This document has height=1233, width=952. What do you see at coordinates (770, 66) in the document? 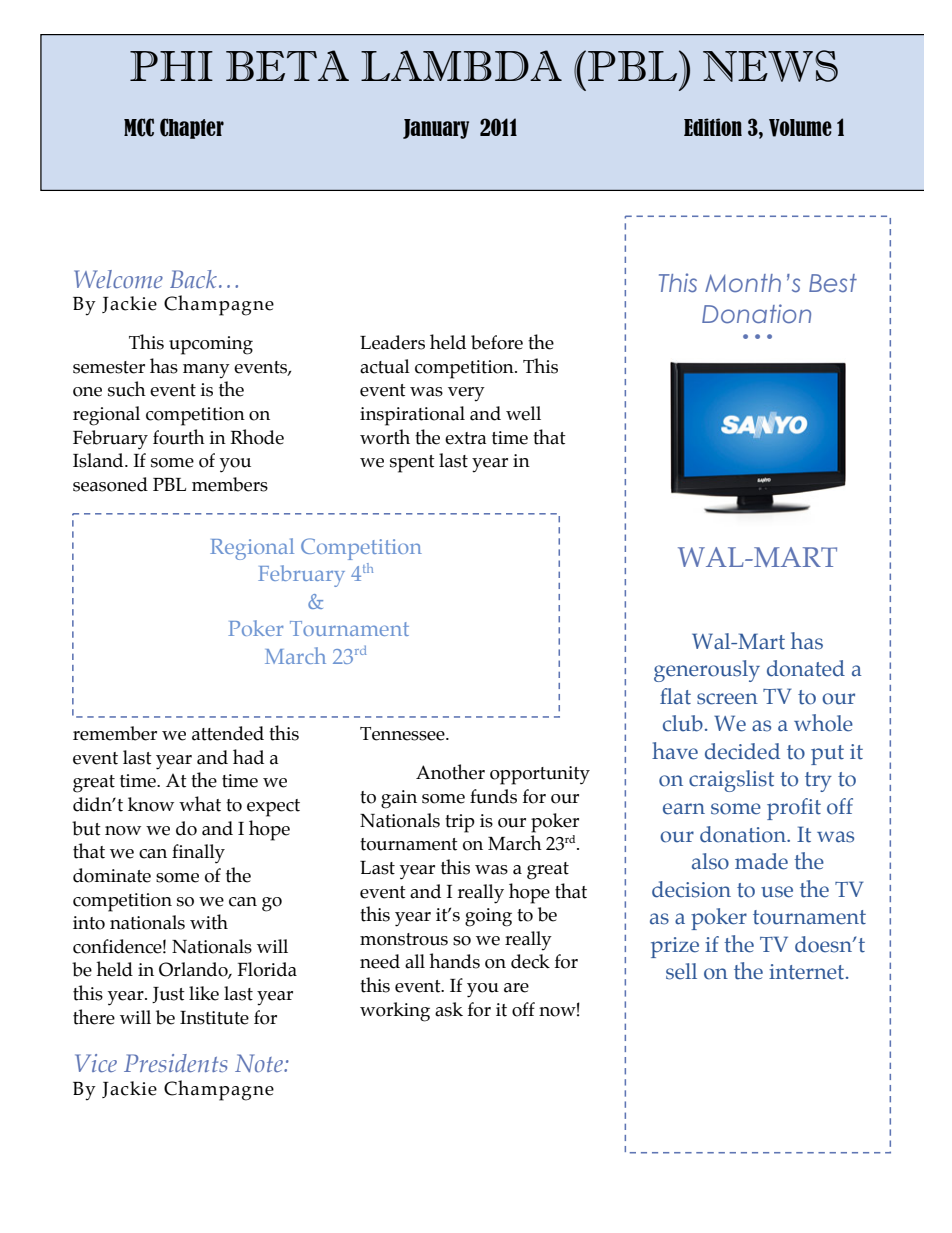
I see `NEWS` at bounding box center [770, 66].
